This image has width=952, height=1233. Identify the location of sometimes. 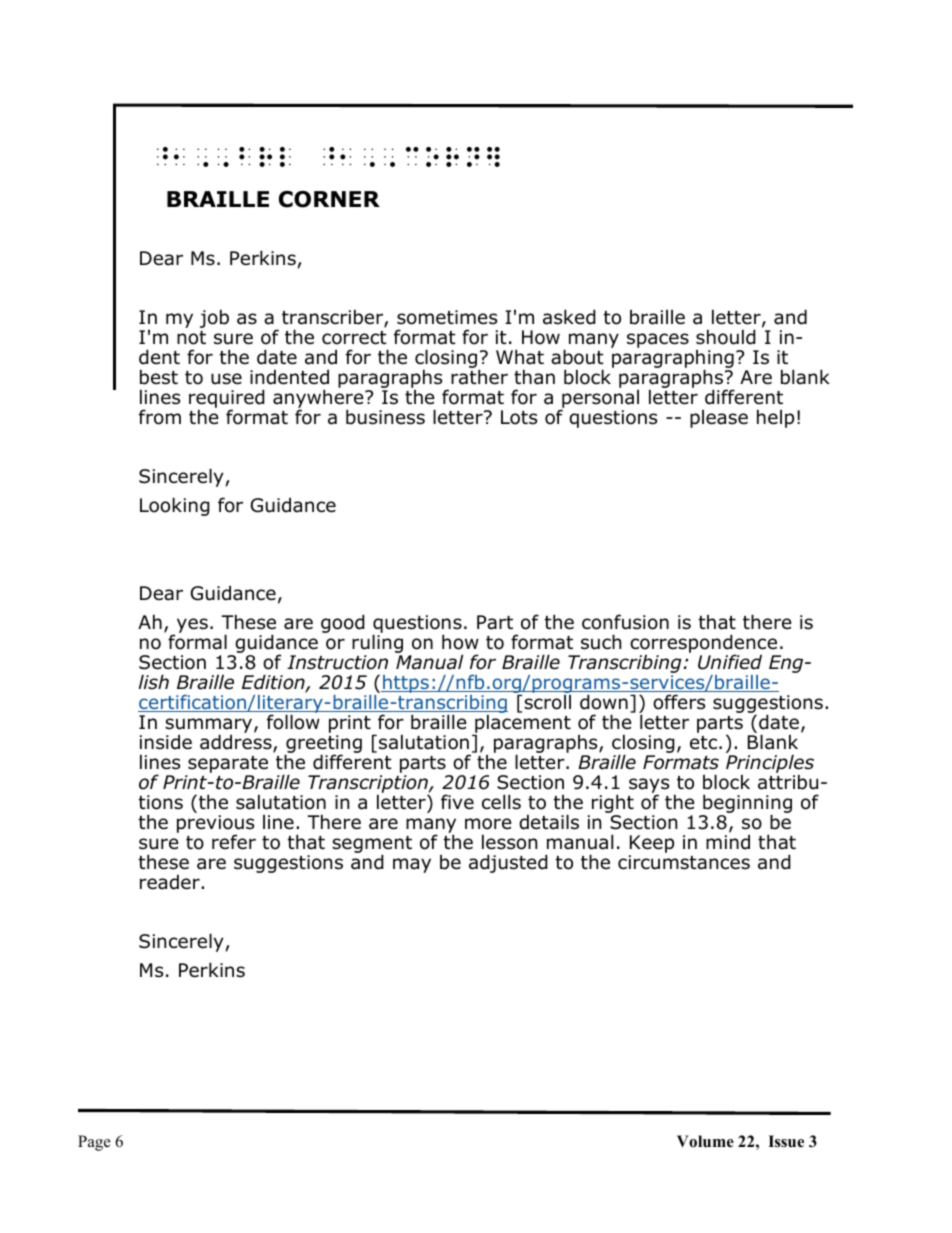
(447, 317).
